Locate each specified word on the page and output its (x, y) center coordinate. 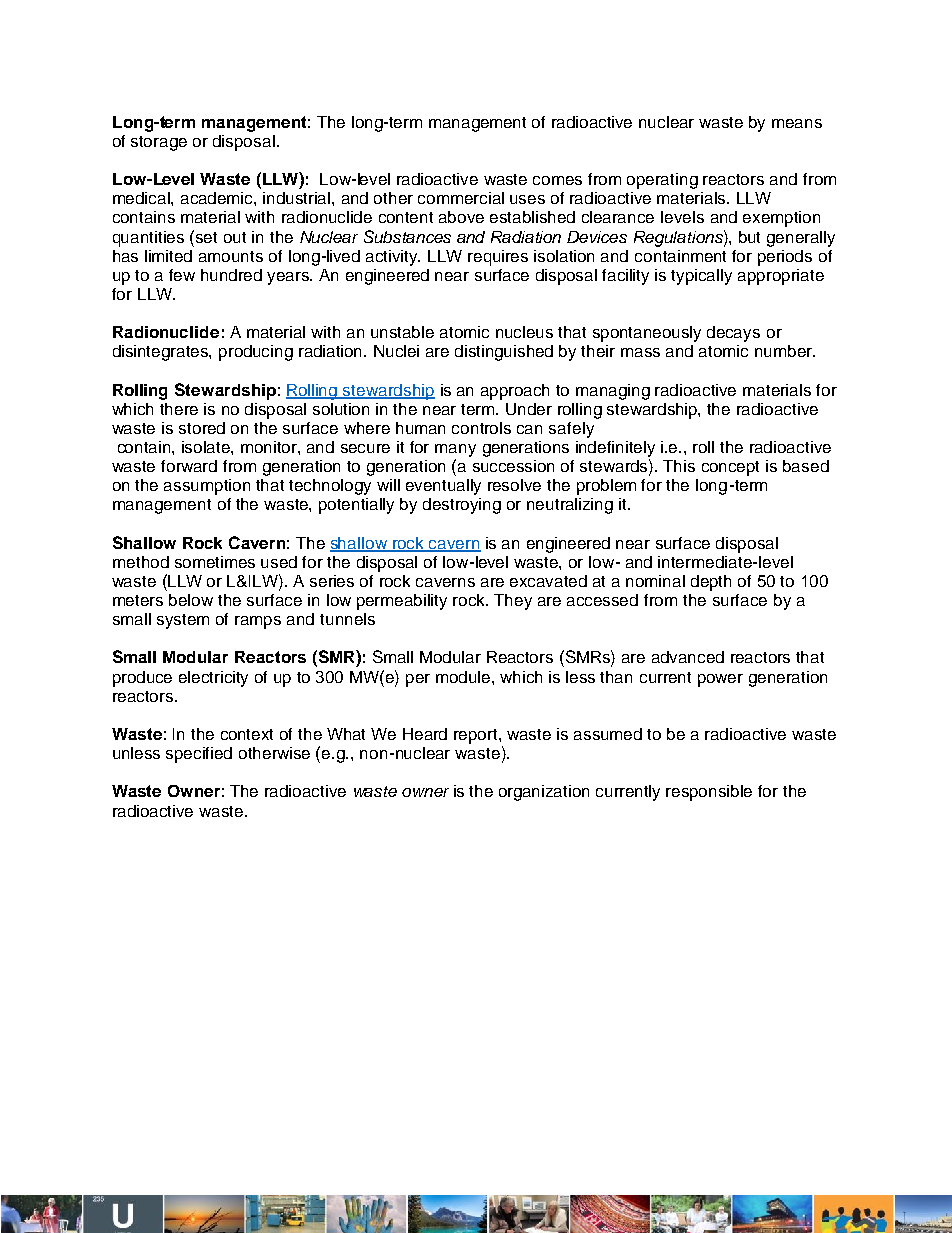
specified (199, 755)
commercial (461, 198)
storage (159, 143)
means (797, 123)
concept (730, 468)
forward (189, 466)
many (455, 450)
